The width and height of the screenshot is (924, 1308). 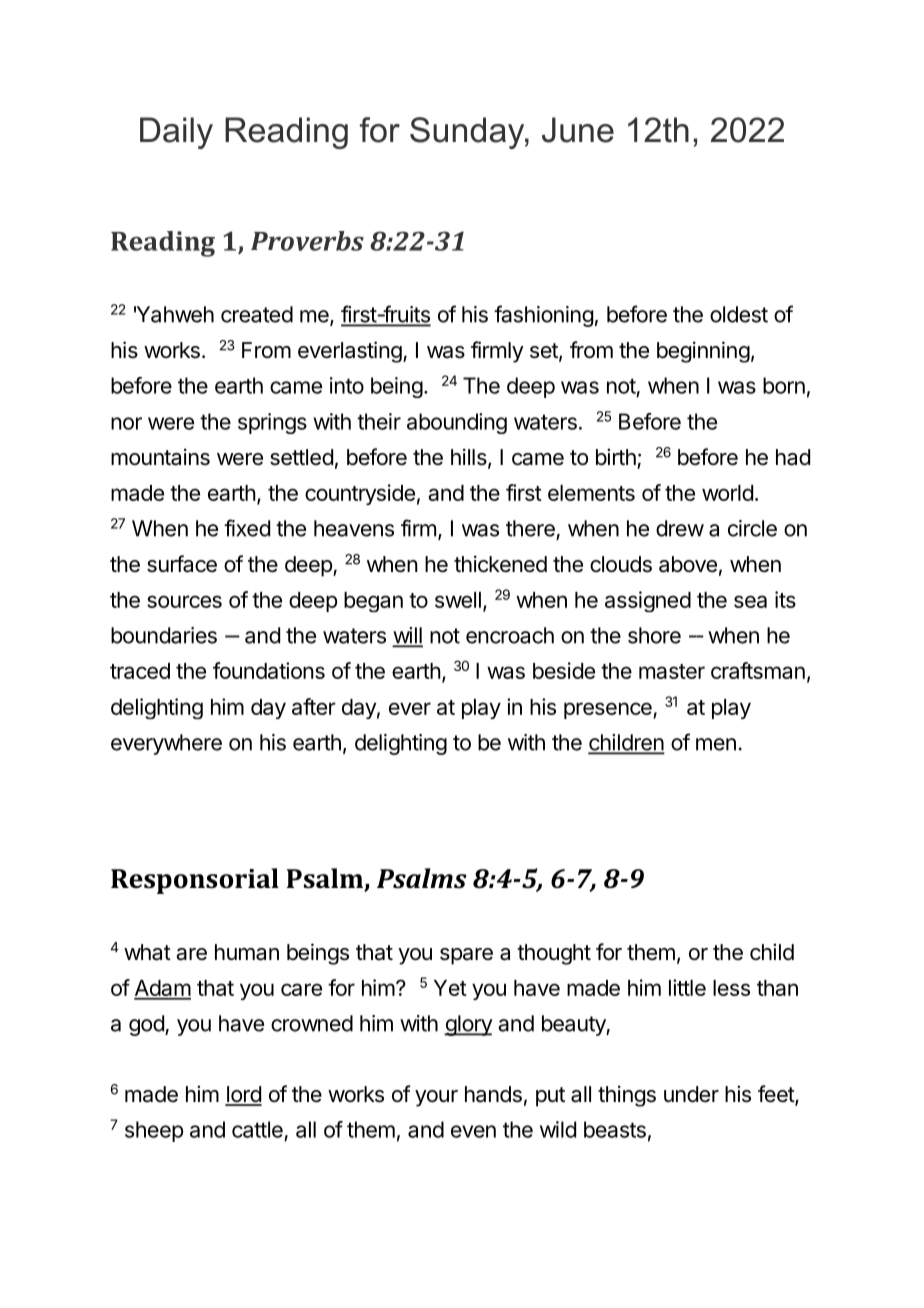 I want to click on mountains, so click(x=160, y=457).
